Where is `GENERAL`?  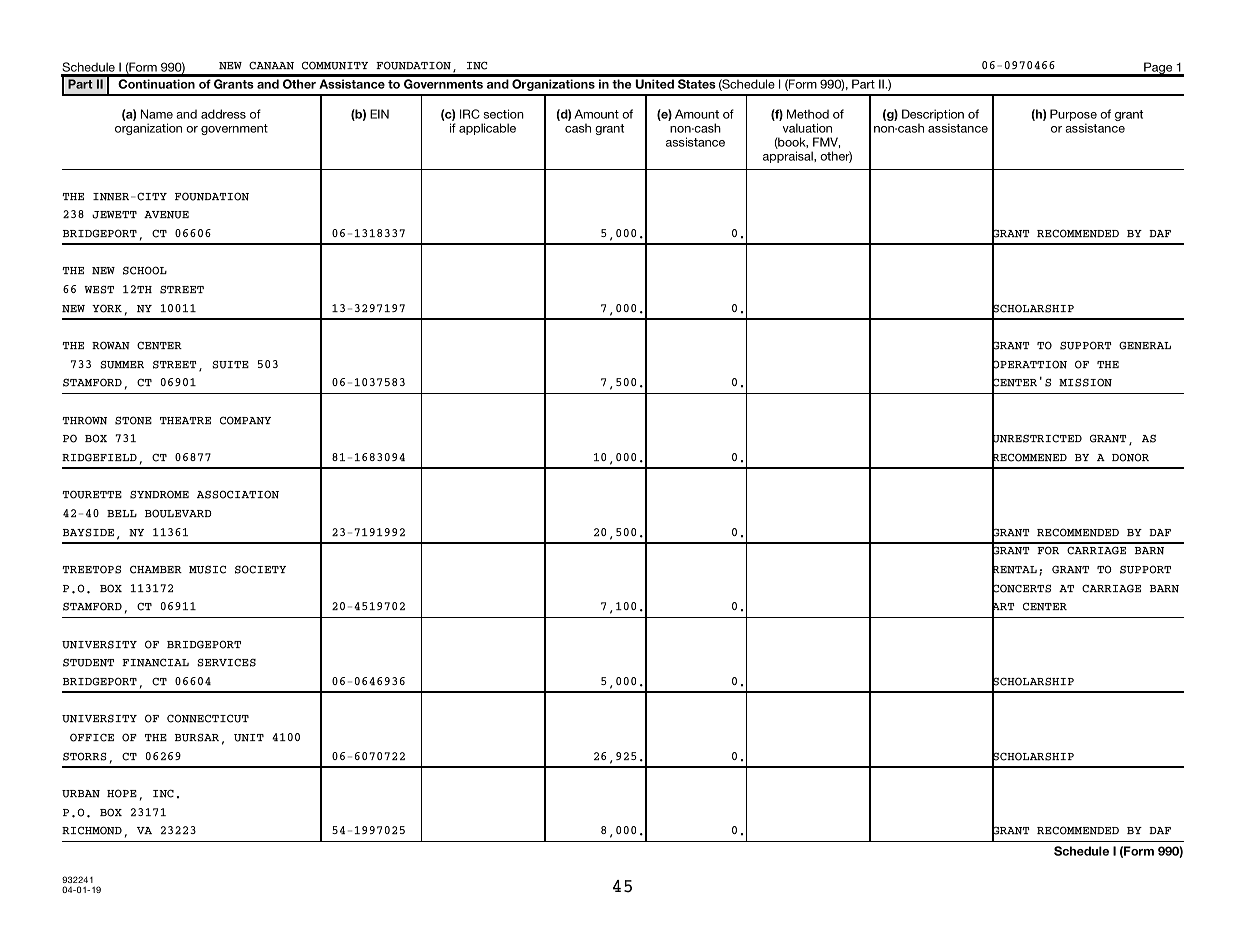
GENERAL is located at coordinates (1145, 345).
